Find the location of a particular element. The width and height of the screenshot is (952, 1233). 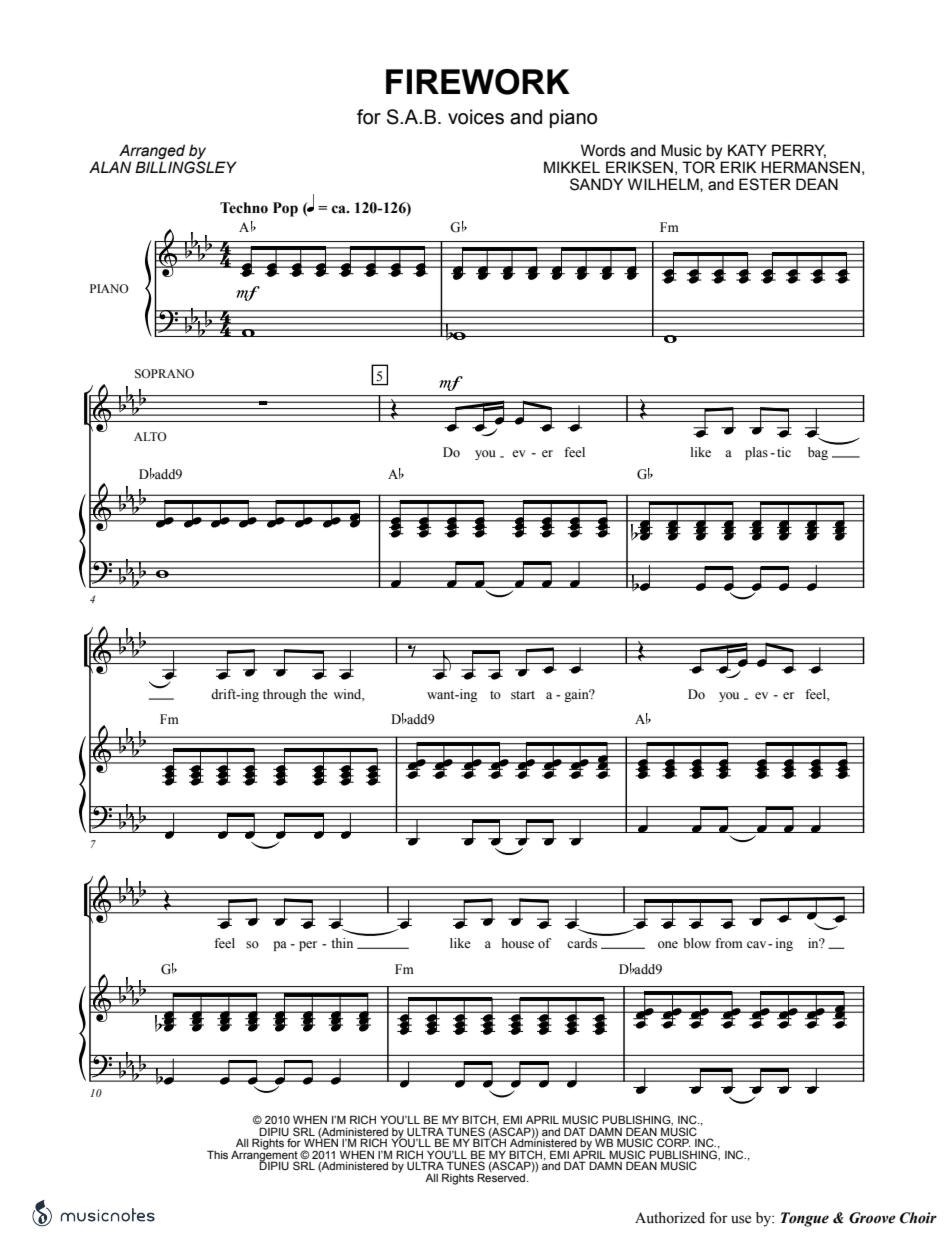

ALTO is located at coordinates (150, 436).
